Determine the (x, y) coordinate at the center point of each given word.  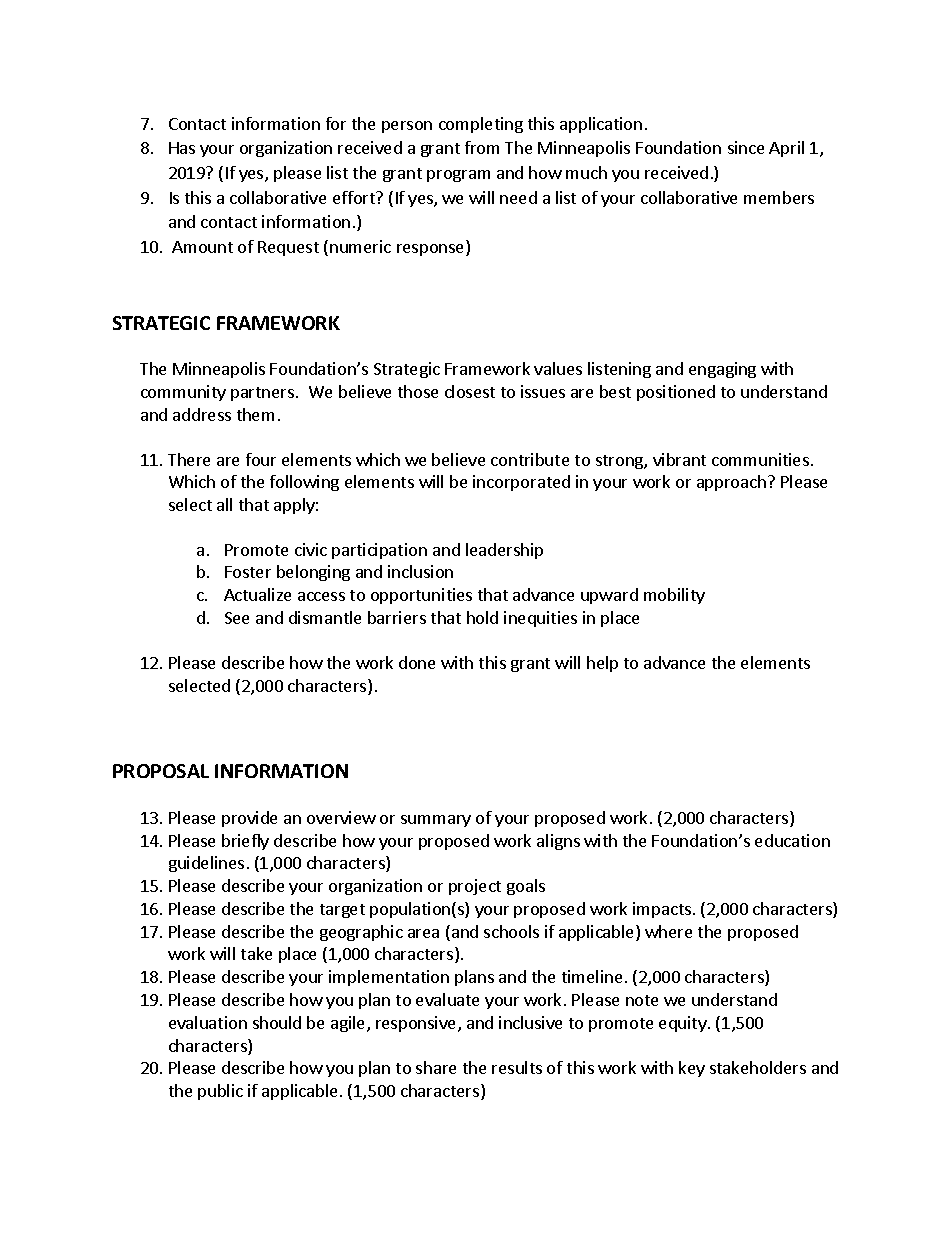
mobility (674, 596)
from (482, 147)
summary (436, 821)
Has (182, 148)
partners (262, 394)
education (792, 840)
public (220, 1092)
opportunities (421, 596)
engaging (722, 370)
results (517, 1067)
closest (470, 391)
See (237, 618)
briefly (245, 842)
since (746, 147)
